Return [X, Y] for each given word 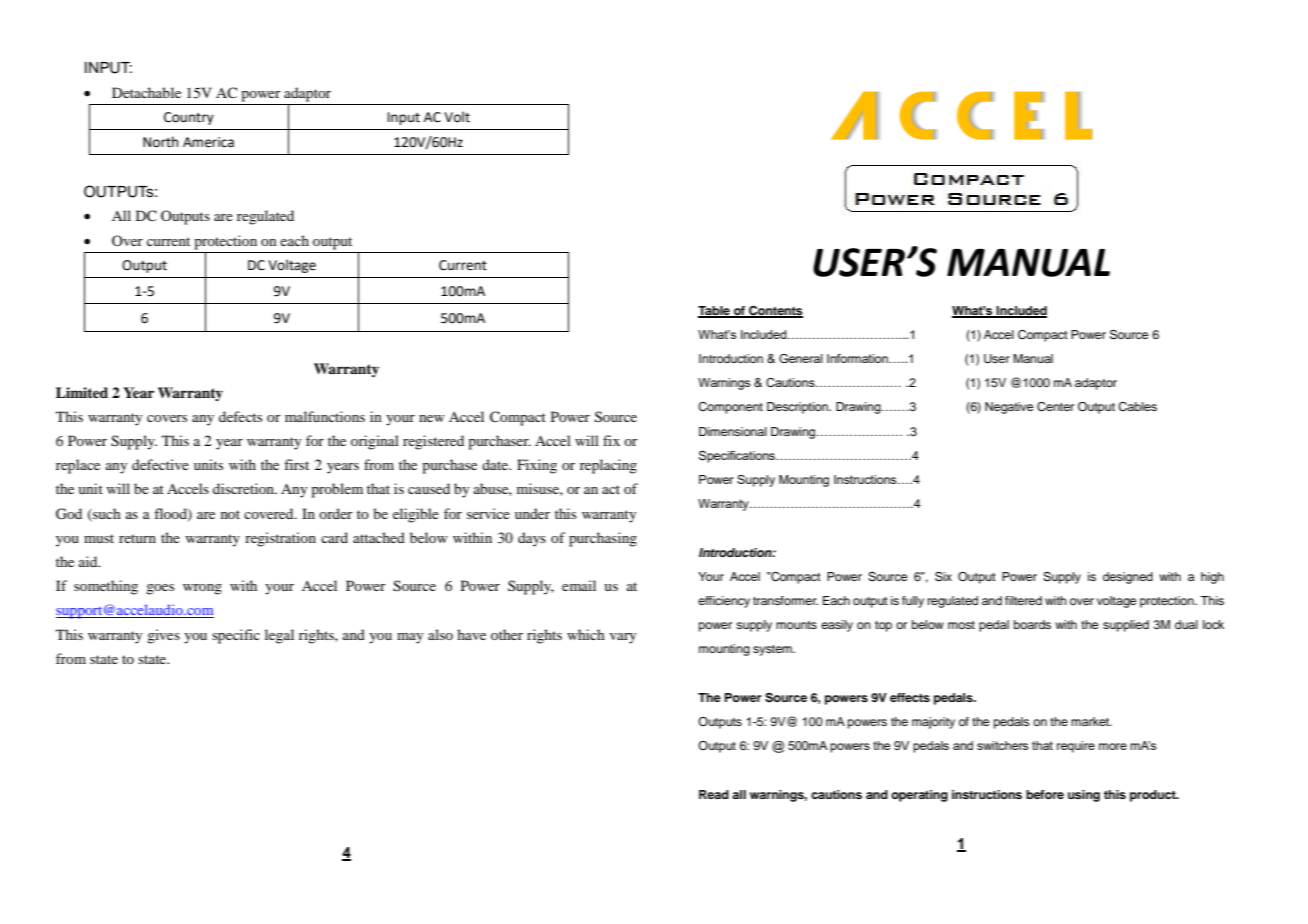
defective [160, 464]
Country [189, 118]
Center [1055, 407]
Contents [775, 311]
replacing [608, 466]
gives [163, 636]
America [208, 142]
